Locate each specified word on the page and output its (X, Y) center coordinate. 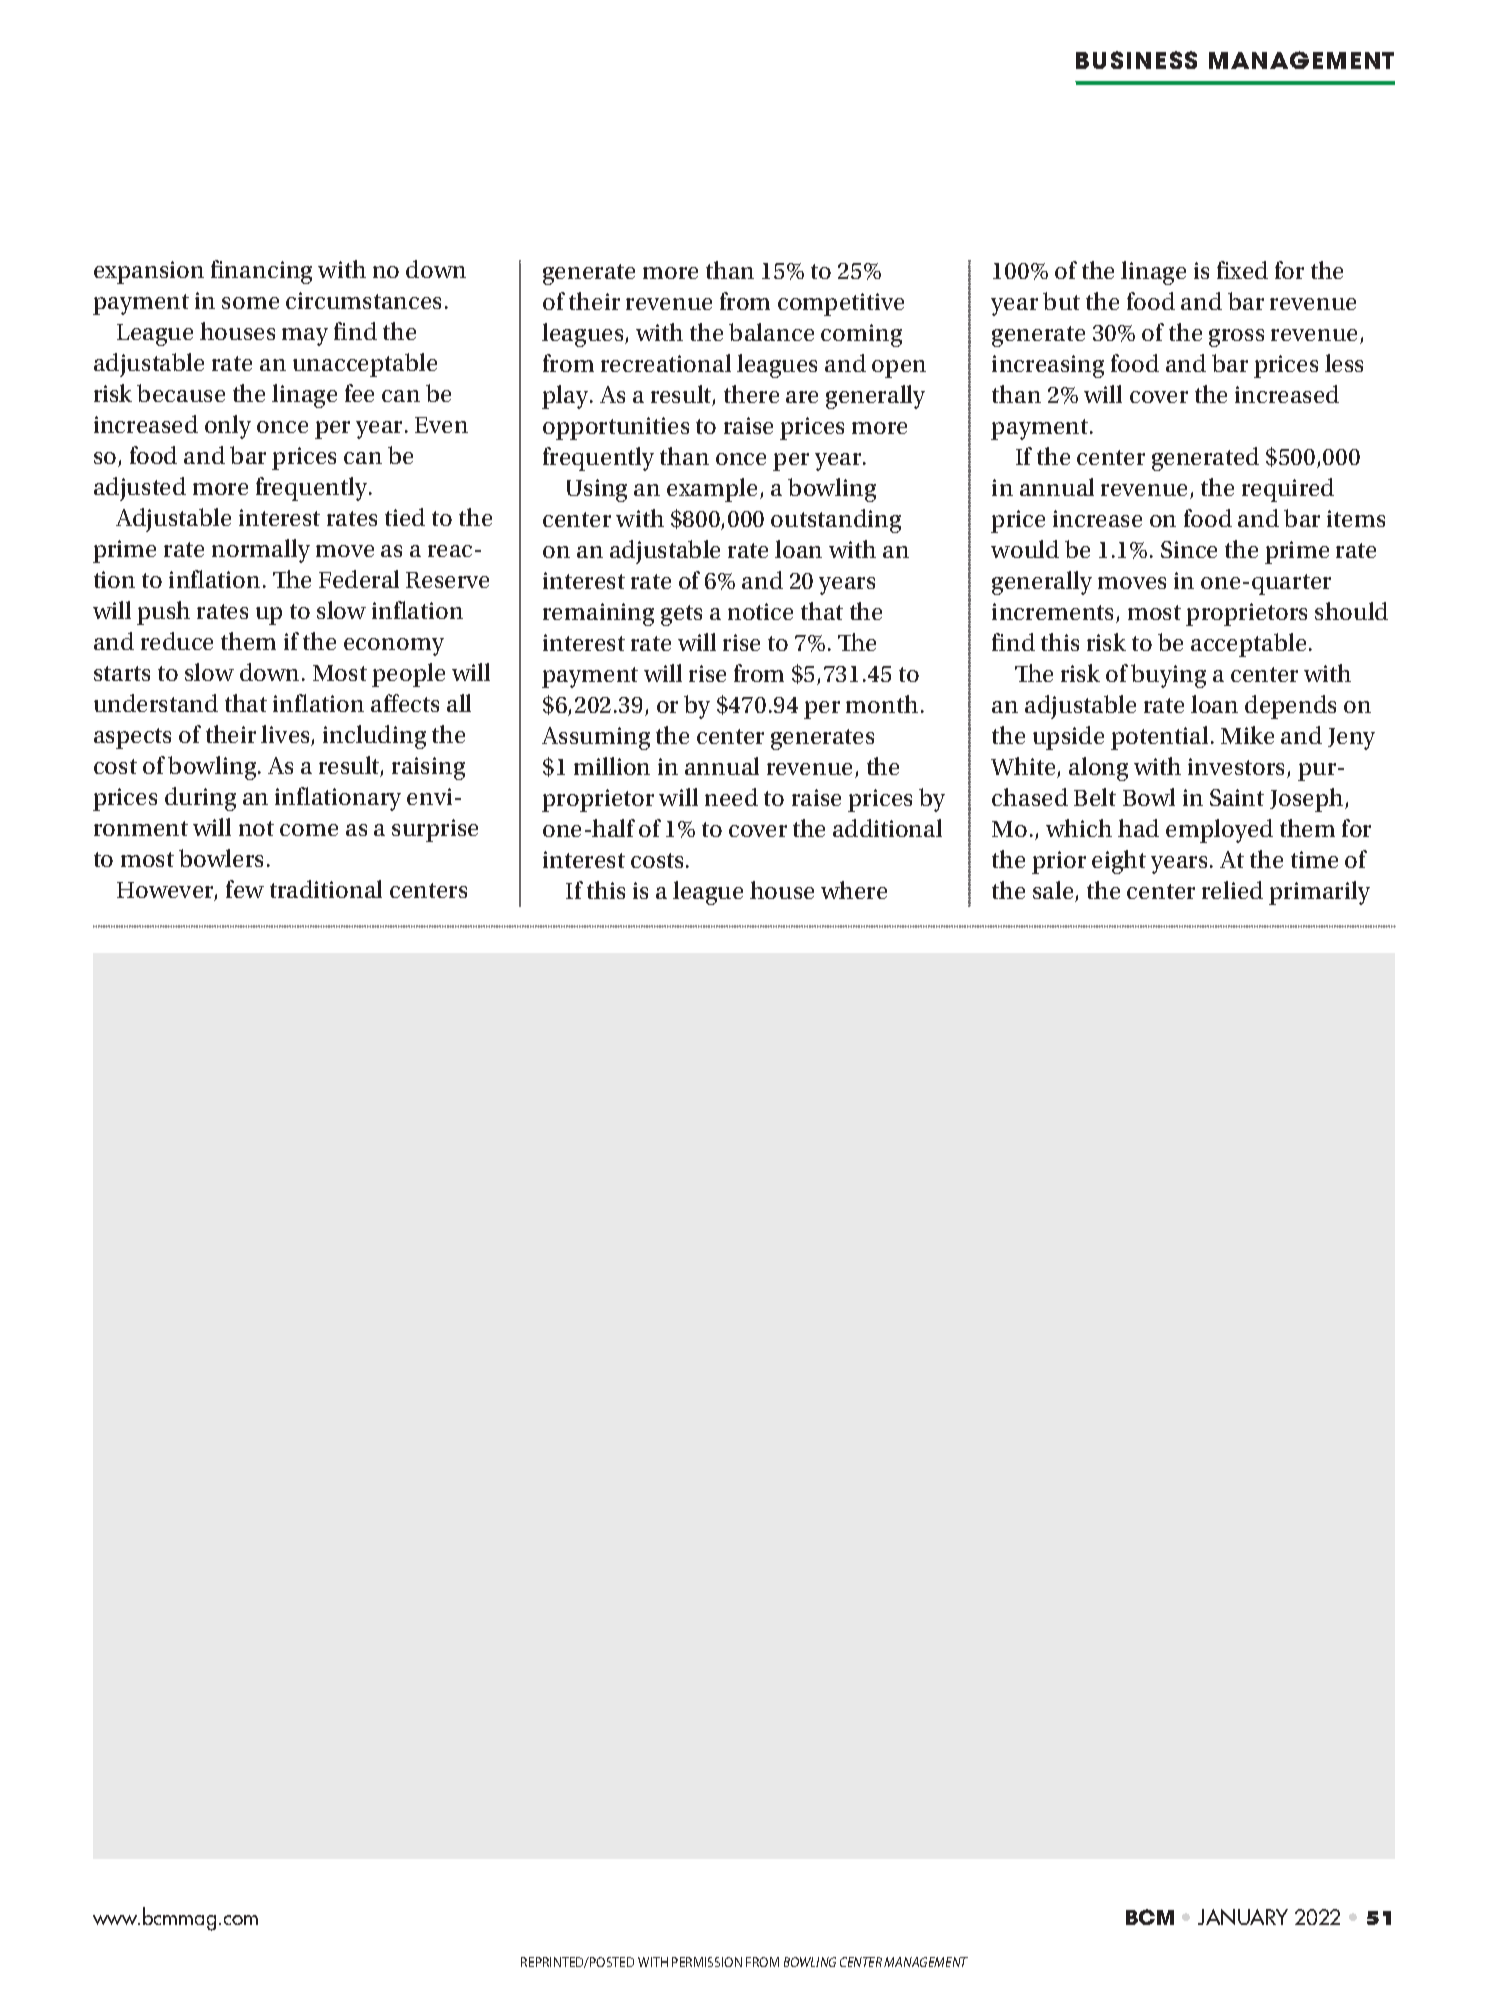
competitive (841, 304)
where (854, 890)
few (245, 889)
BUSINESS (1136, 60)
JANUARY (1243, 1917)
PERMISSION (707, 1962)
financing (261, 272)
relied (1232, 890)
